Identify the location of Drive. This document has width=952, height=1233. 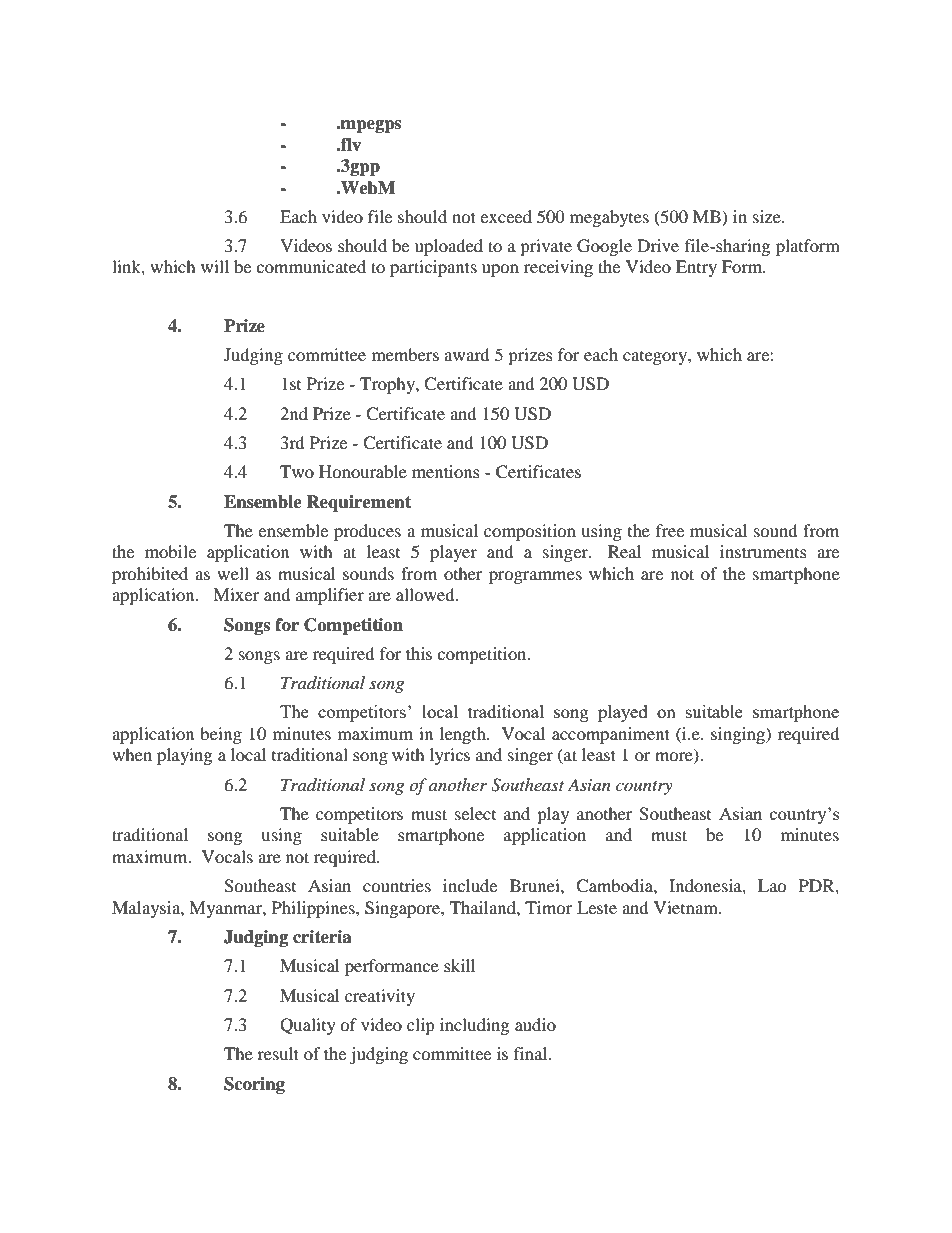
(658, 245).
